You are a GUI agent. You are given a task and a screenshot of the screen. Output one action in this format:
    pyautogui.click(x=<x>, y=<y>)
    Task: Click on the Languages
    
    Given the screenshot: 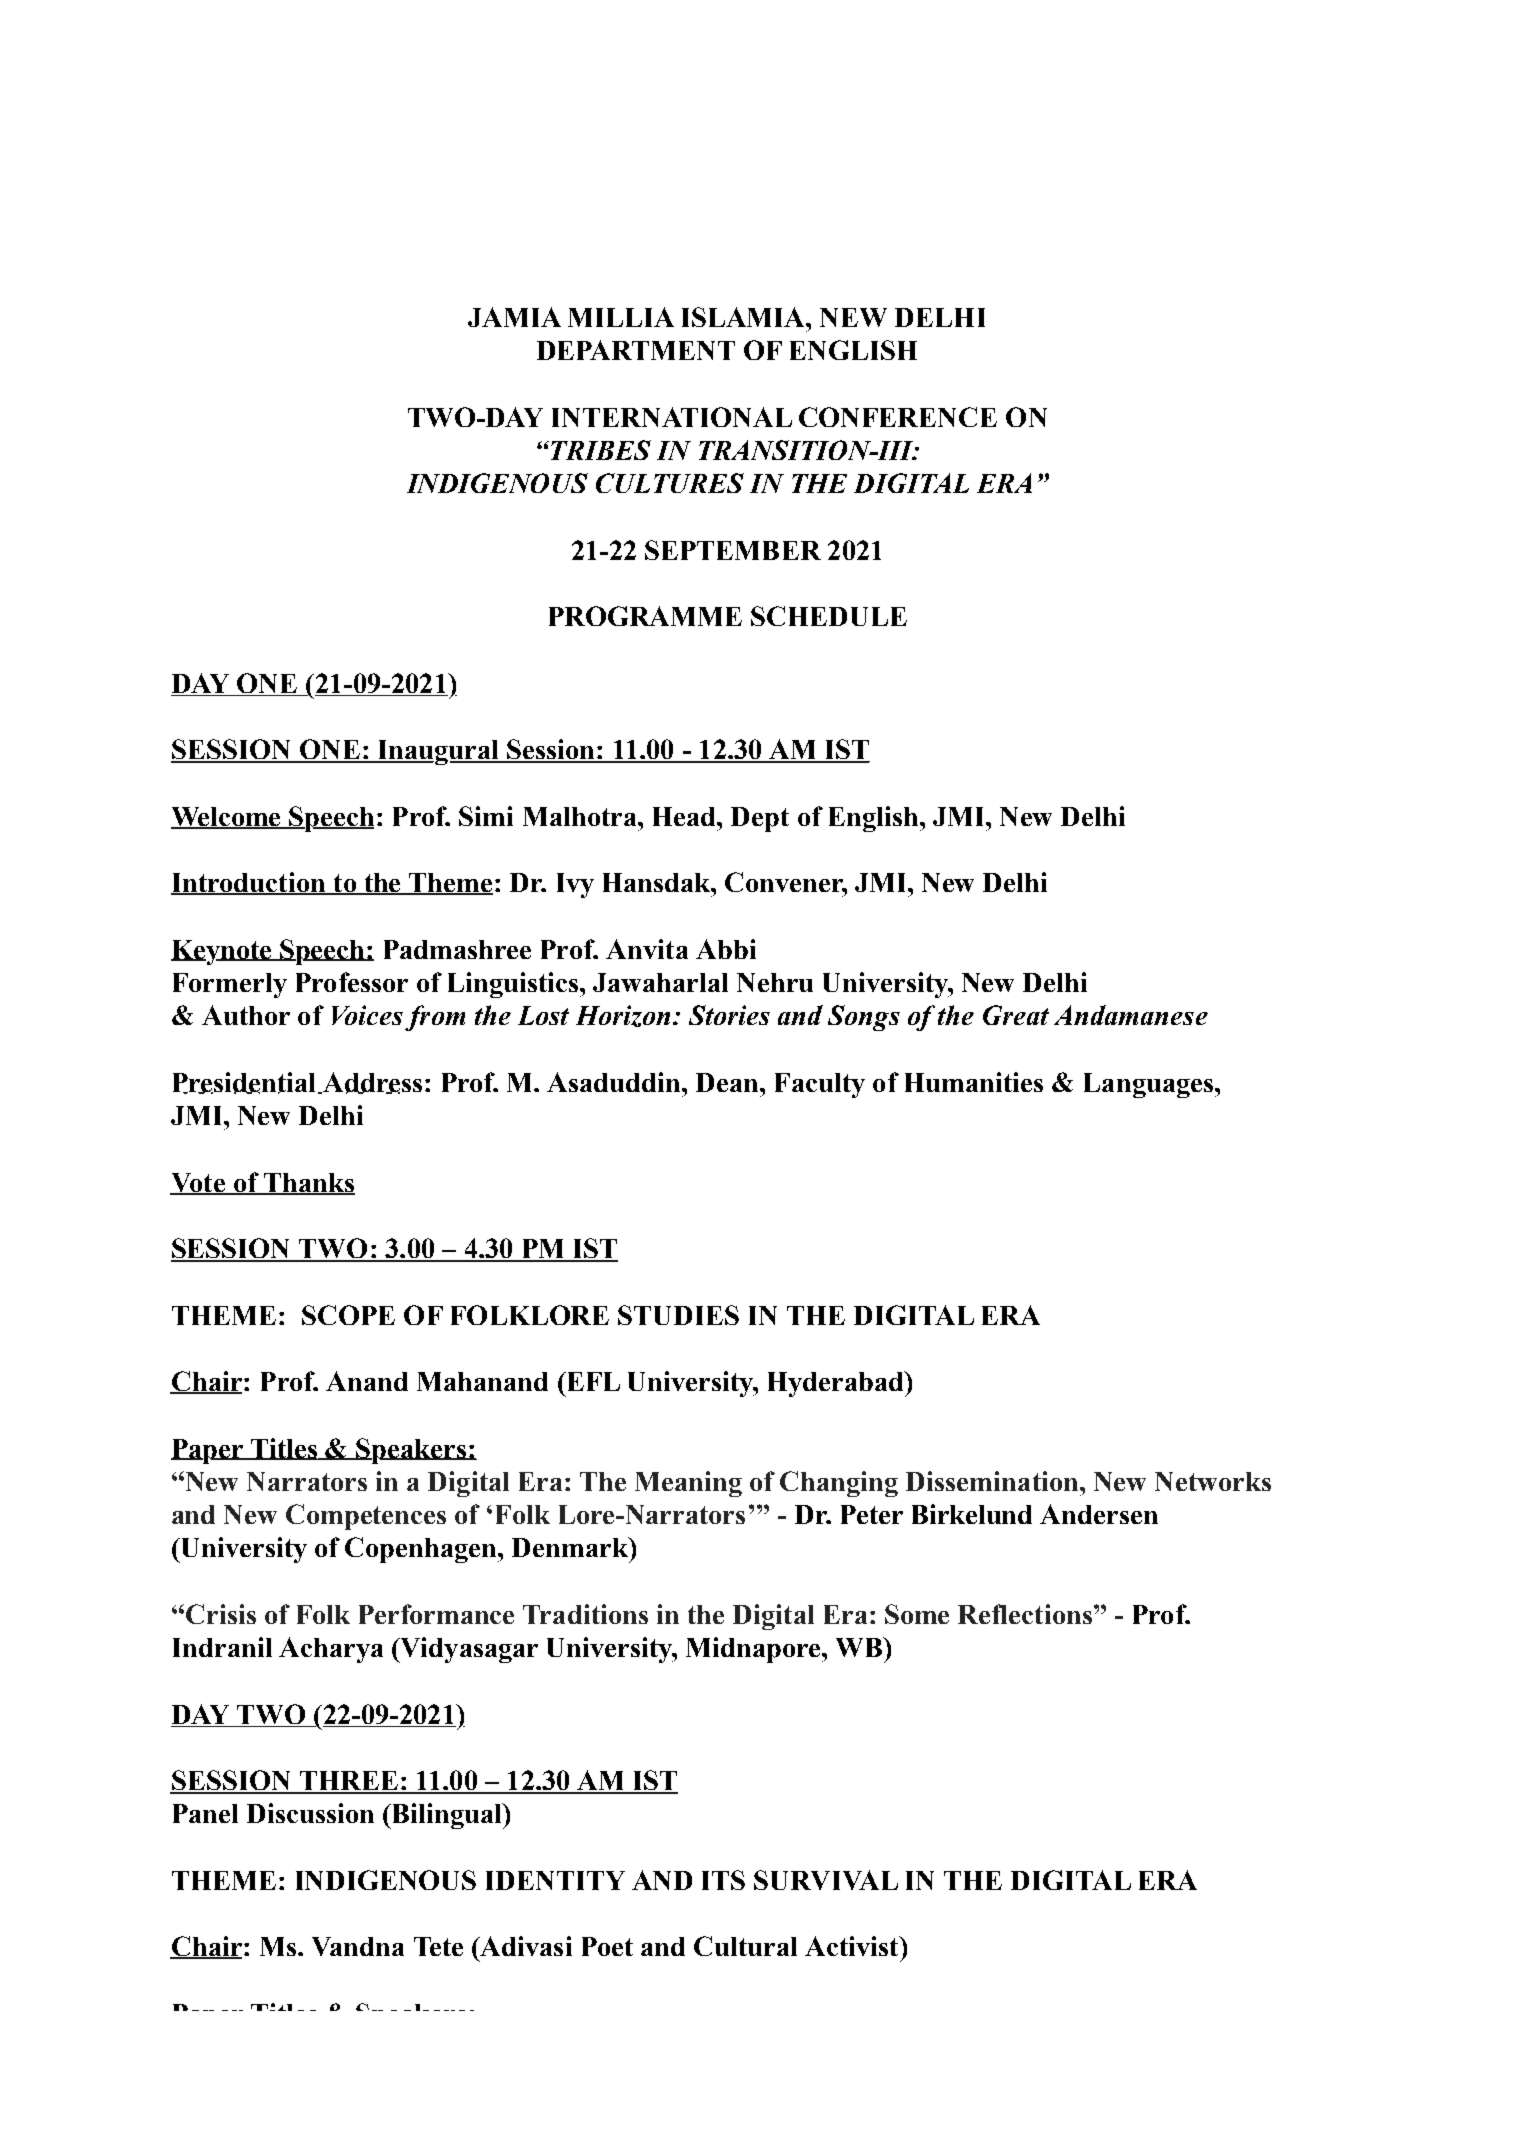 What is the action you would take?
    pyautogui.click(x=1150, y=1085)
